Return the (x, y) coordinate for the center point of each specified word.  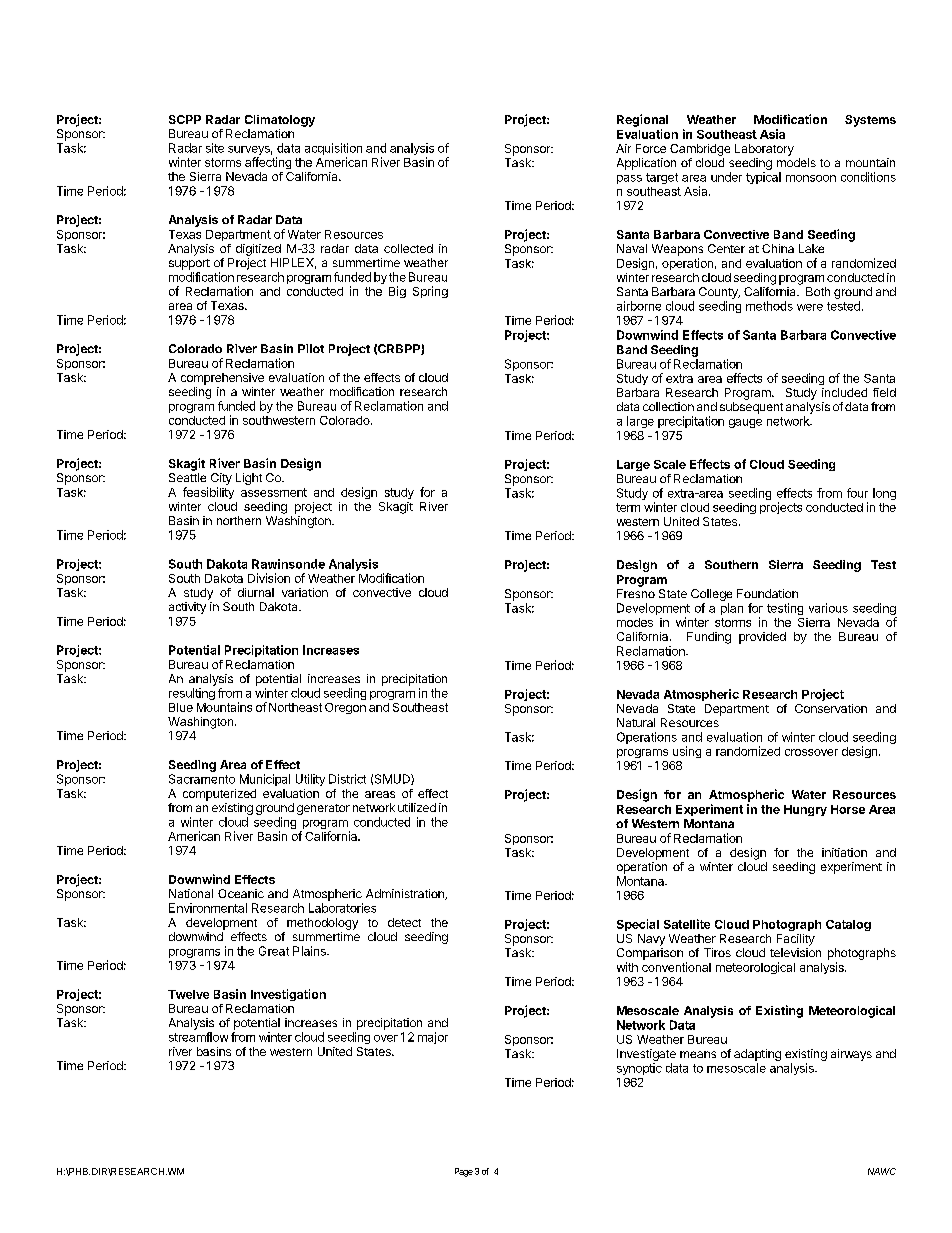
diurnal (256, 592)
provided (762, 638)
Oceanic (241, 893)
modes (635, 622)
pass (629, 179)
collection (668, 406)
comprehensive (222, 379)
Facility (796, 940)
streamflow (198, 1037)
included (844, 392)
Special (638, 925)
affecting (268, 163)
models (796, 162)
